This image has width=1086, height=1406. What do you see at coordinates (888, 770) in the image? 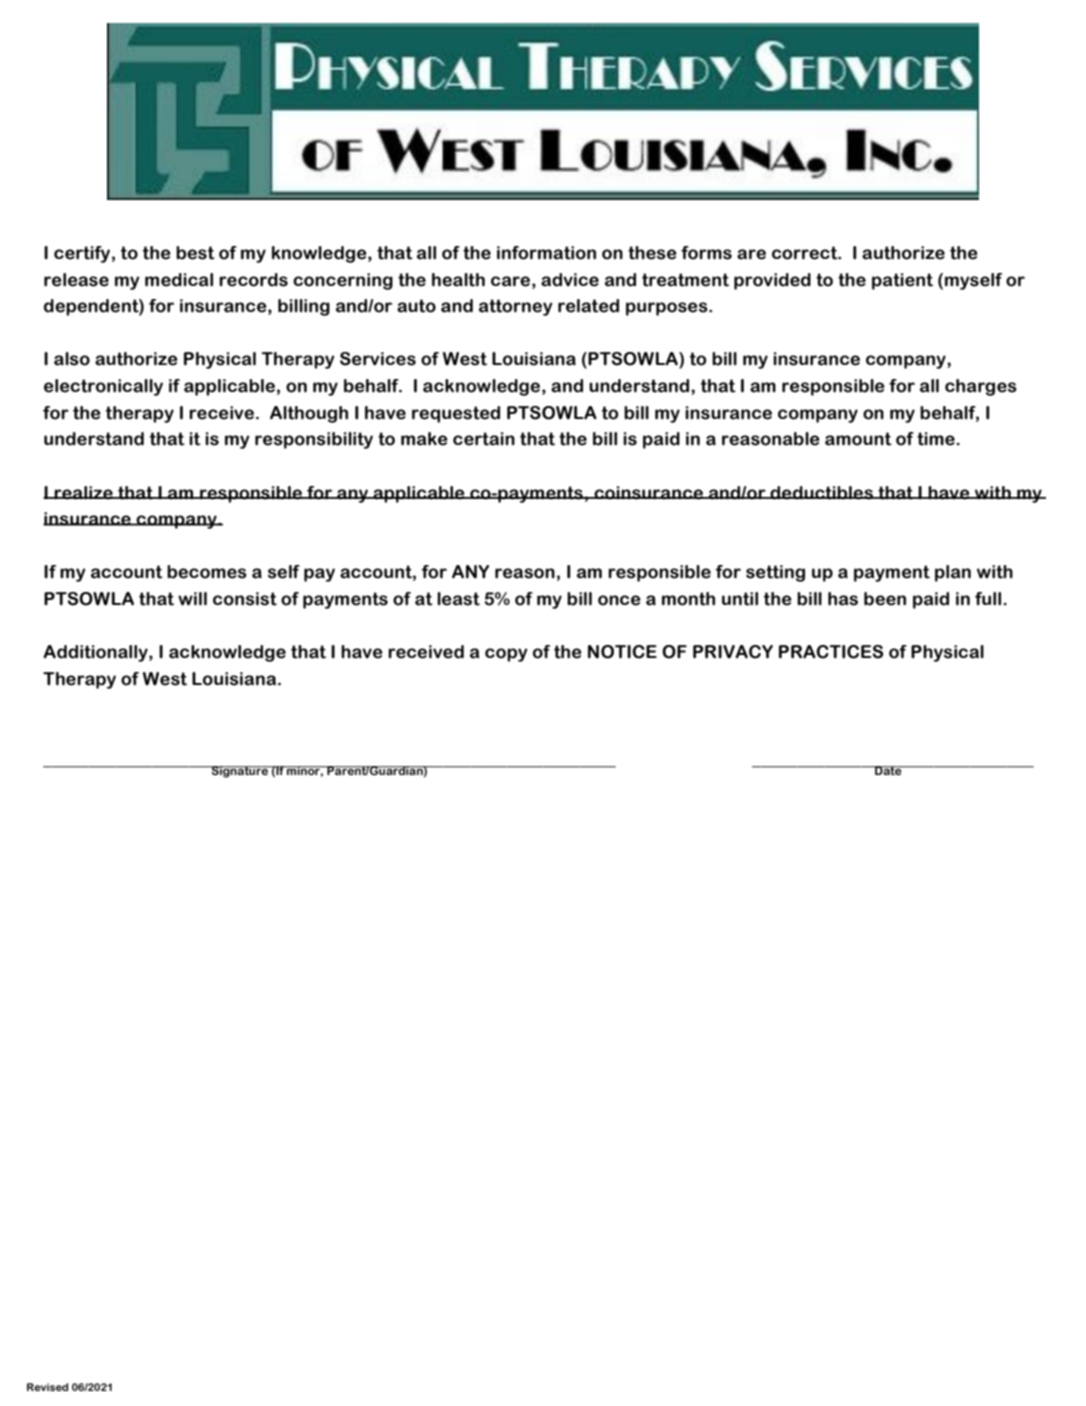
I see `Date` at bounding box center [888, 770].
